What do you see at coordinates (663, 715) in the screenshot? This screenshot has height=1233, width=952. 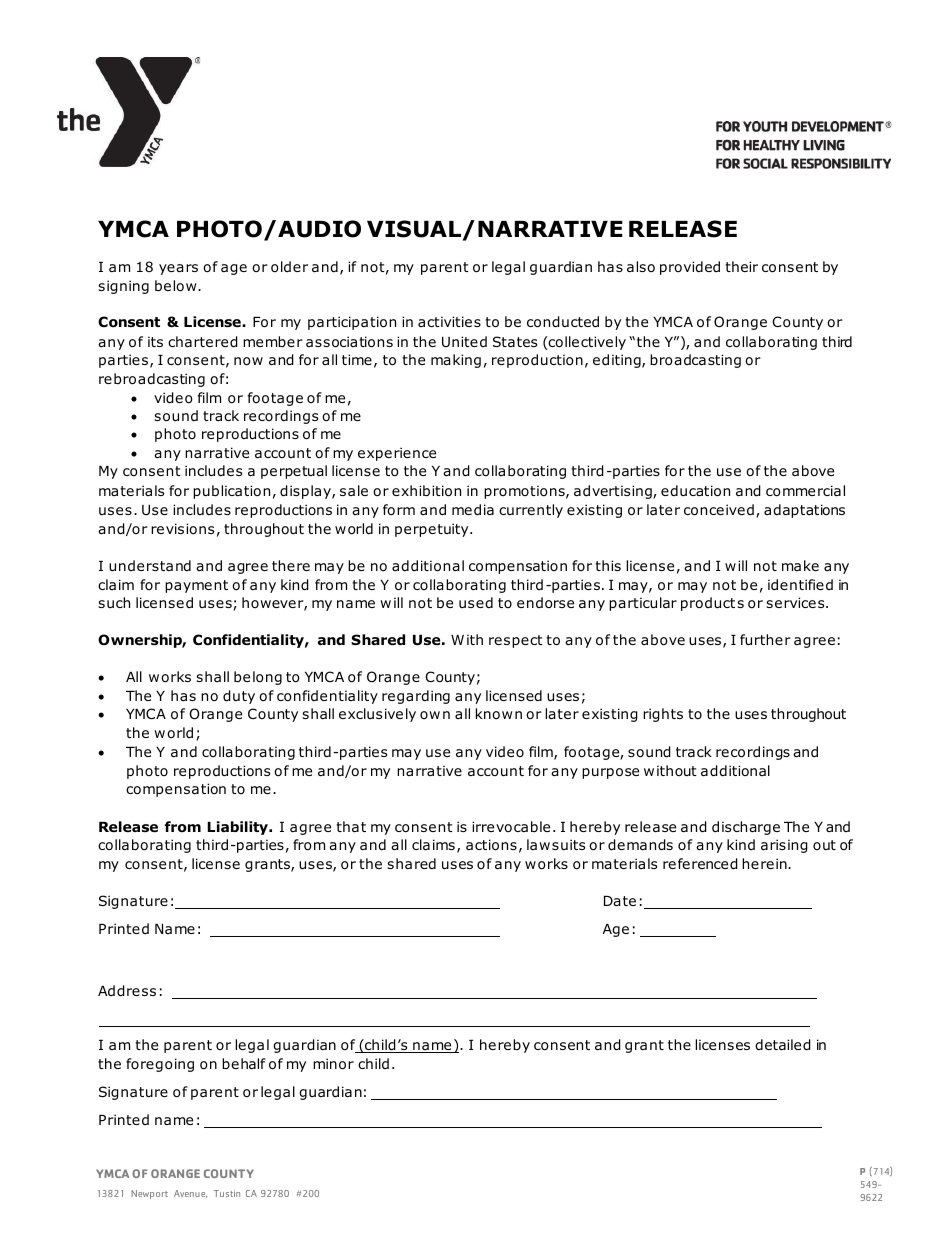 I see `rights` at bounding box center [663, 715].
